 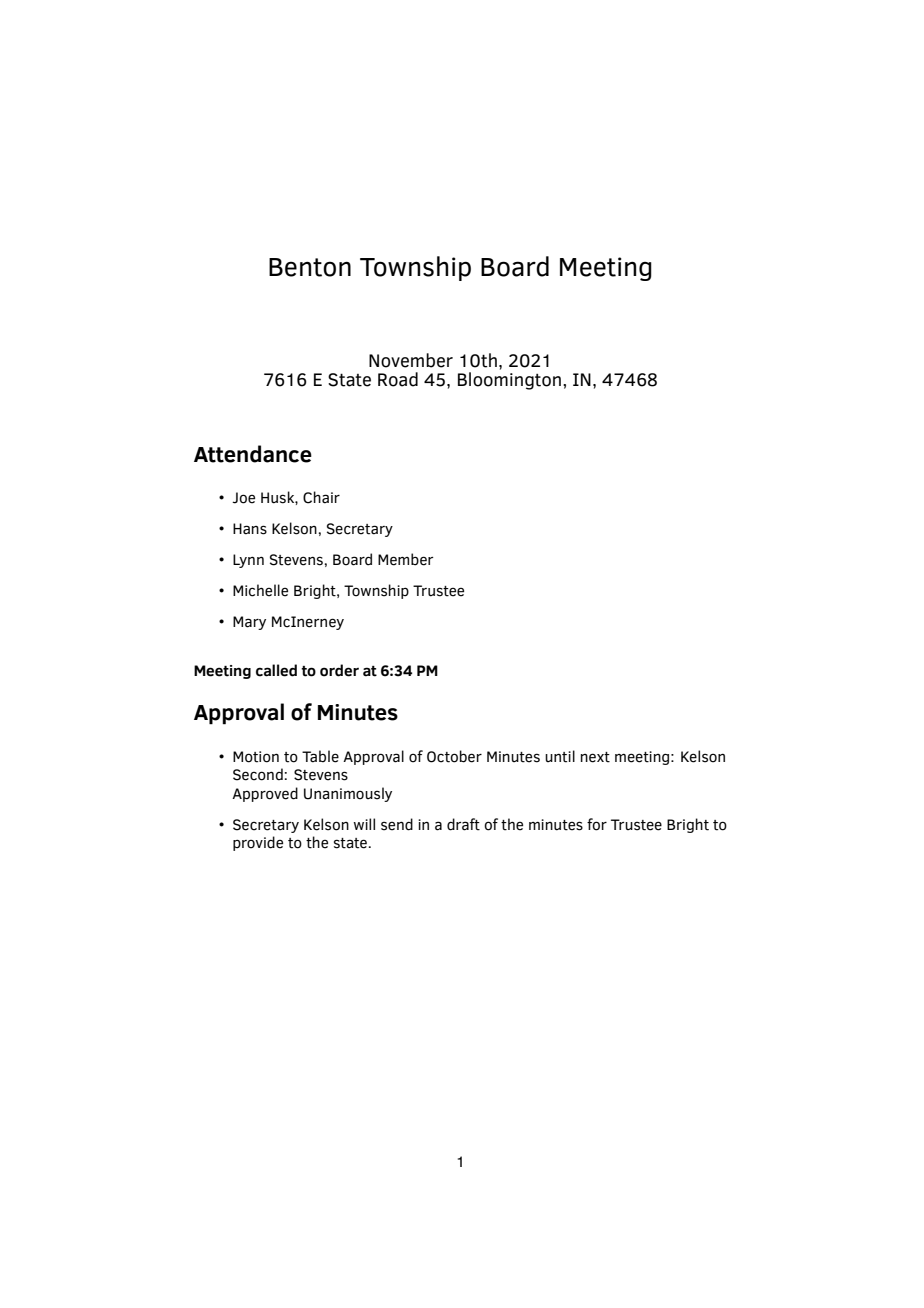 What do you see at coordinates (258, 843) in the page?
I see `provide` at bounding box center [258, 843].
